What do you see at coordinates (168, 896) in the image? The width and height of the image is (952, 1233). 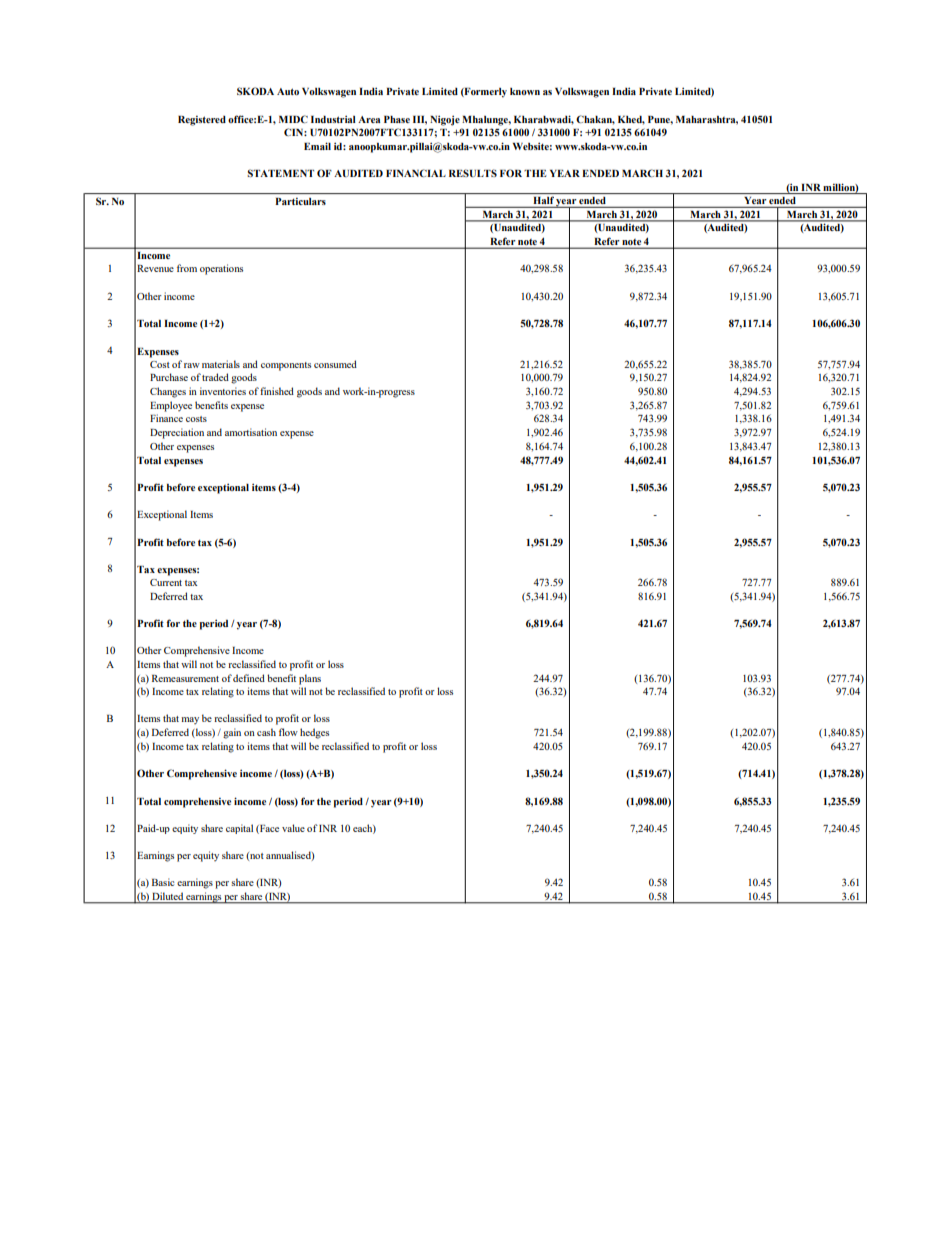 I see `Diluted` at bounding box center [168, 896].
